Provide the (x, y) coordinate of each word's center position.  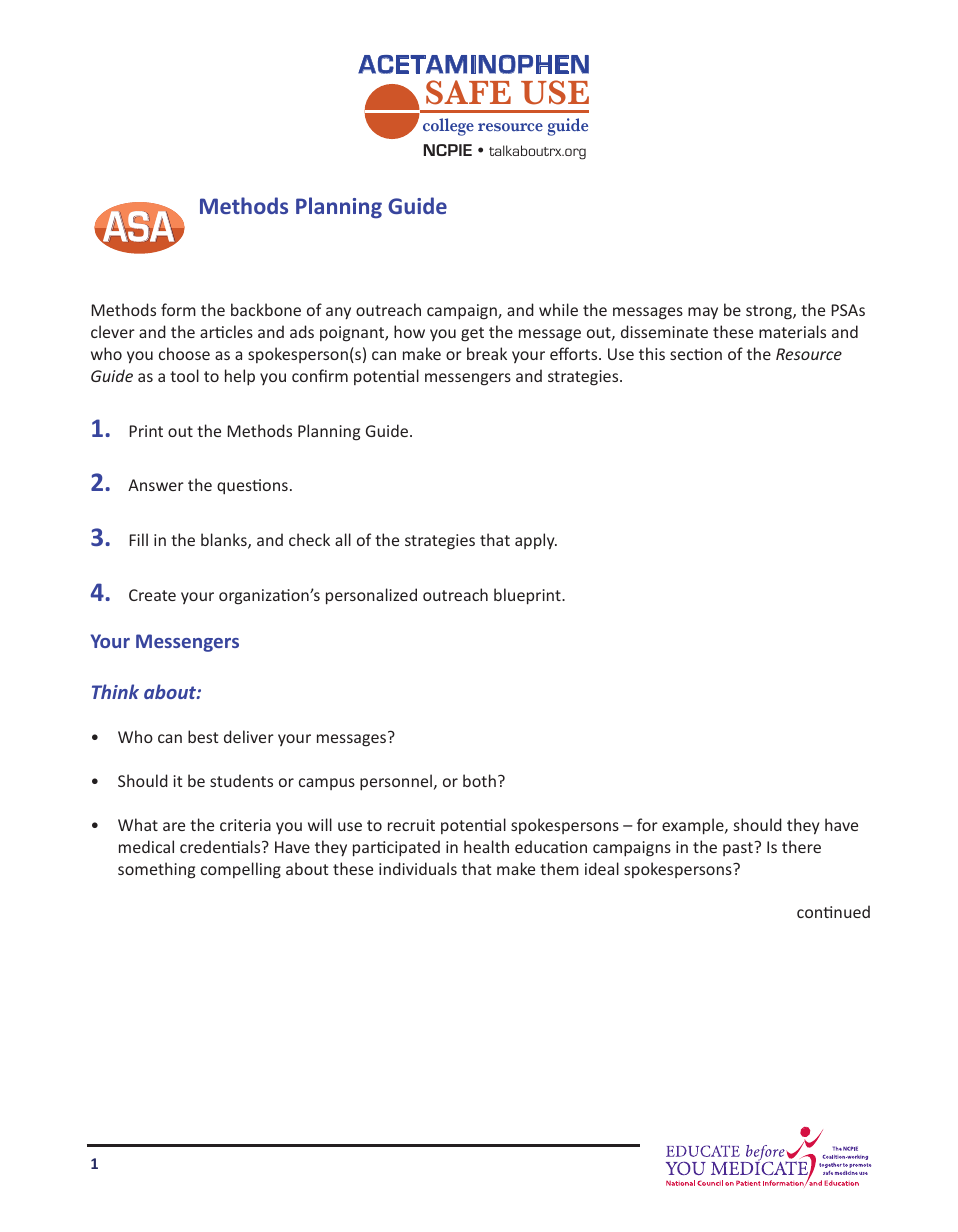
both (479, 780)
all (343, 539)
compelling (241, 870)
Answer (156, 485)
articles (226, 331)
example (694, 826)
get (472, 334)
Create (152, 595)
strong (770, 312)
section (696, 354)
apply (536, 541)
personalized (371, 596)
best (203, 736)
